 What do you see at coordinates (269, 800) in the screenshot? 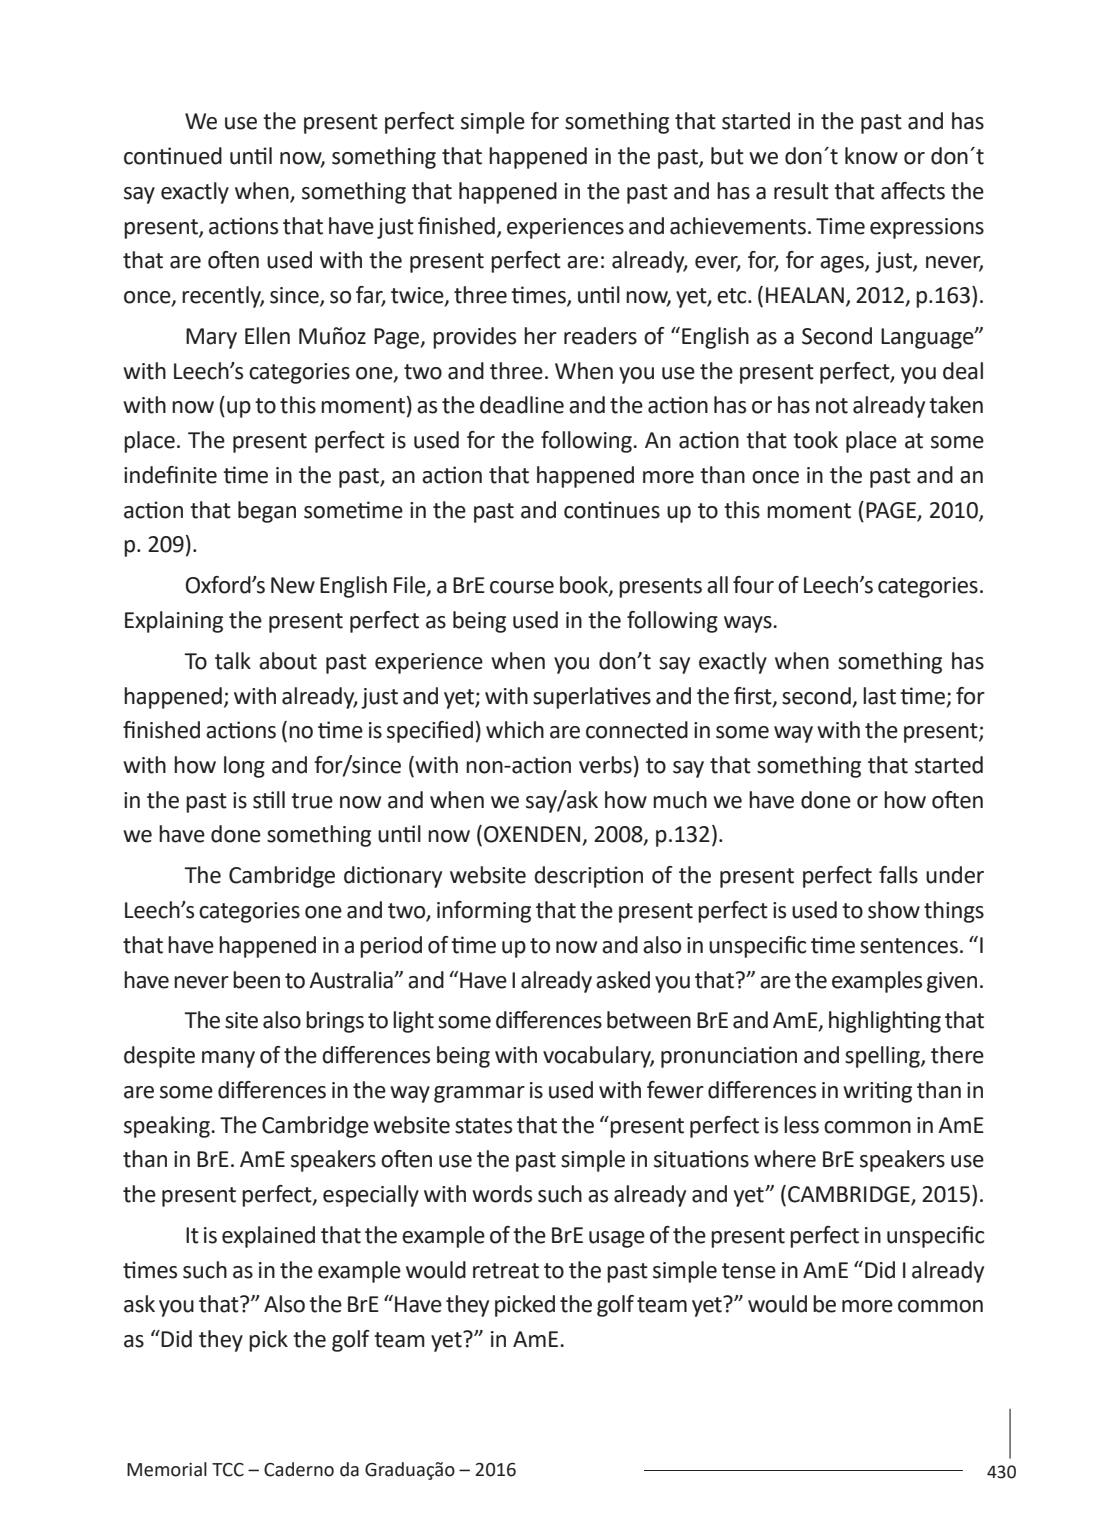
I see `still` at bounding box center [269, 800].
